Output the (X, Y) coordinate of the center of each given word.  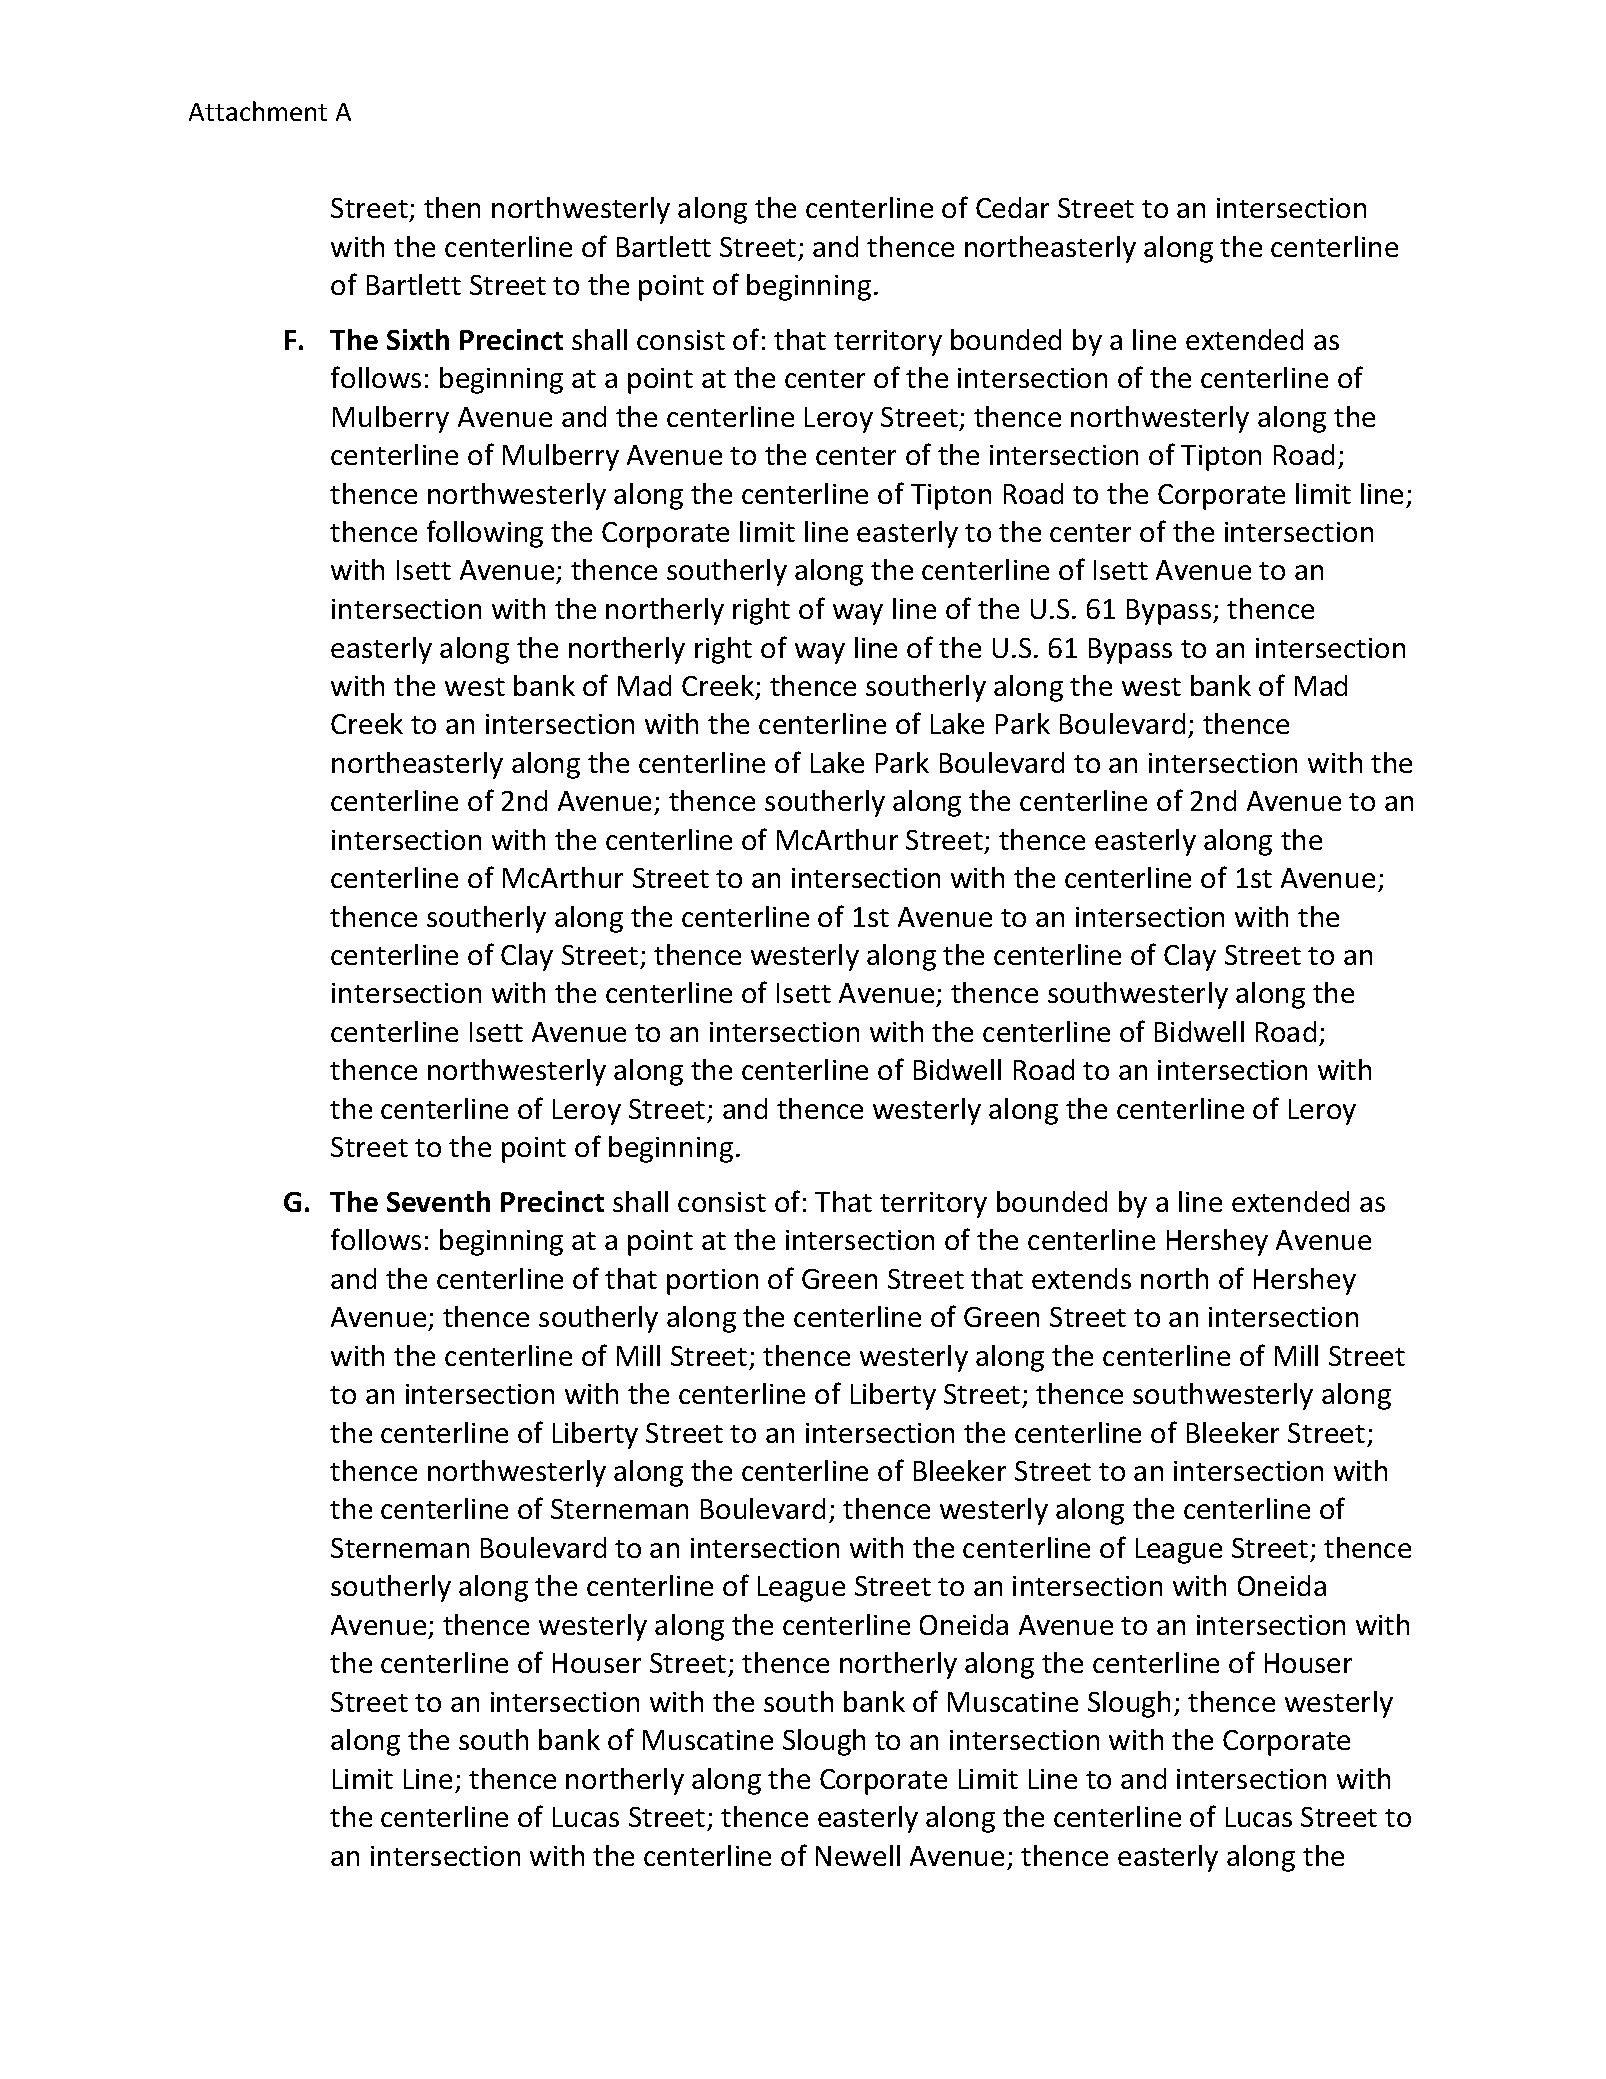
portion (712, 1282)
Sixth (418, 339)
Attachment (258, 111)
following (485, 534)
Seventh (438, 1201)
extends (1081, 1278)
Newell (858, 1855)
